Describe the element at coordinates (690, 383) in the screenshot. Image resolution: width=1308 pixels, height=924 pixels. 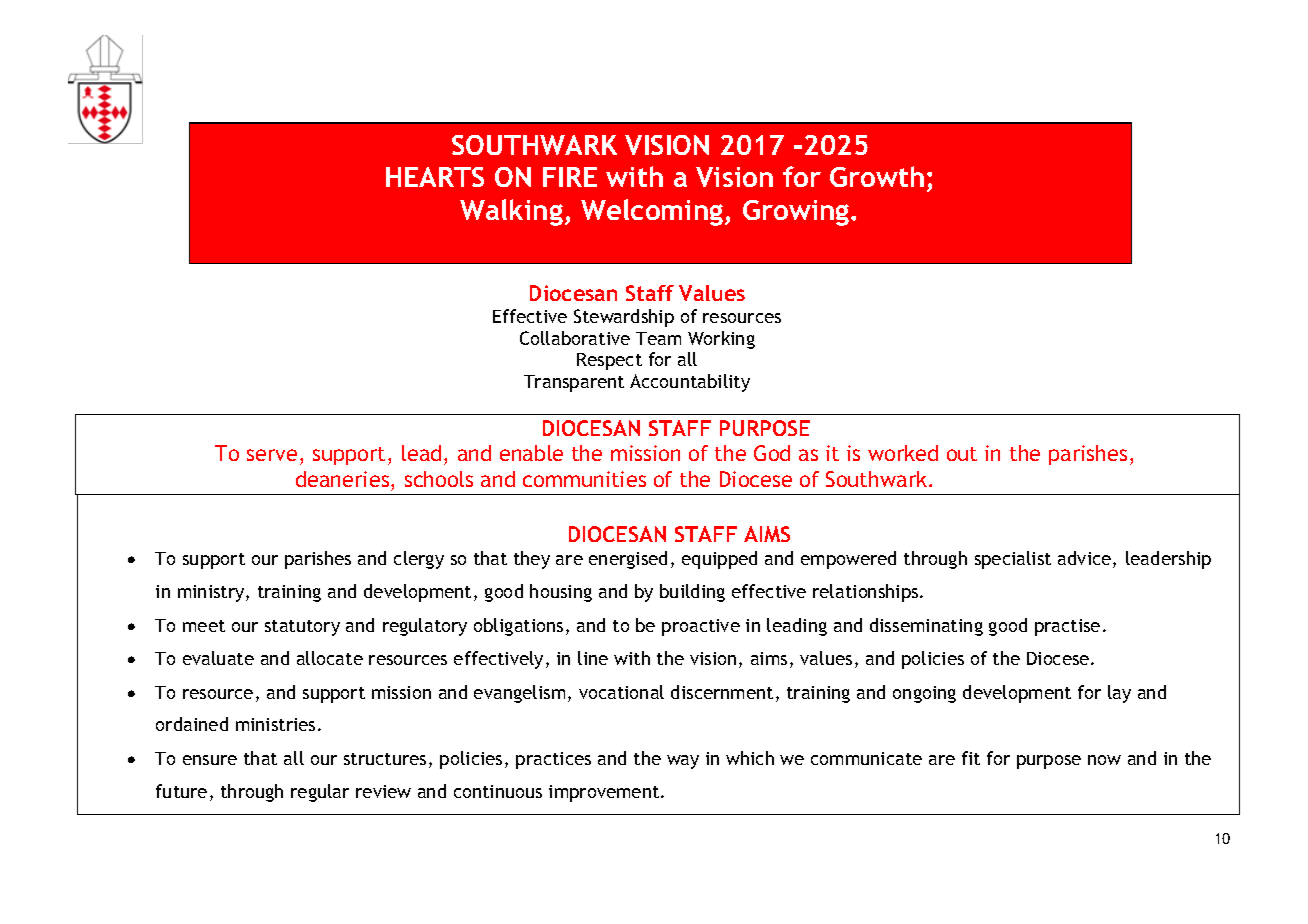
I see `Accountability` at that location.
